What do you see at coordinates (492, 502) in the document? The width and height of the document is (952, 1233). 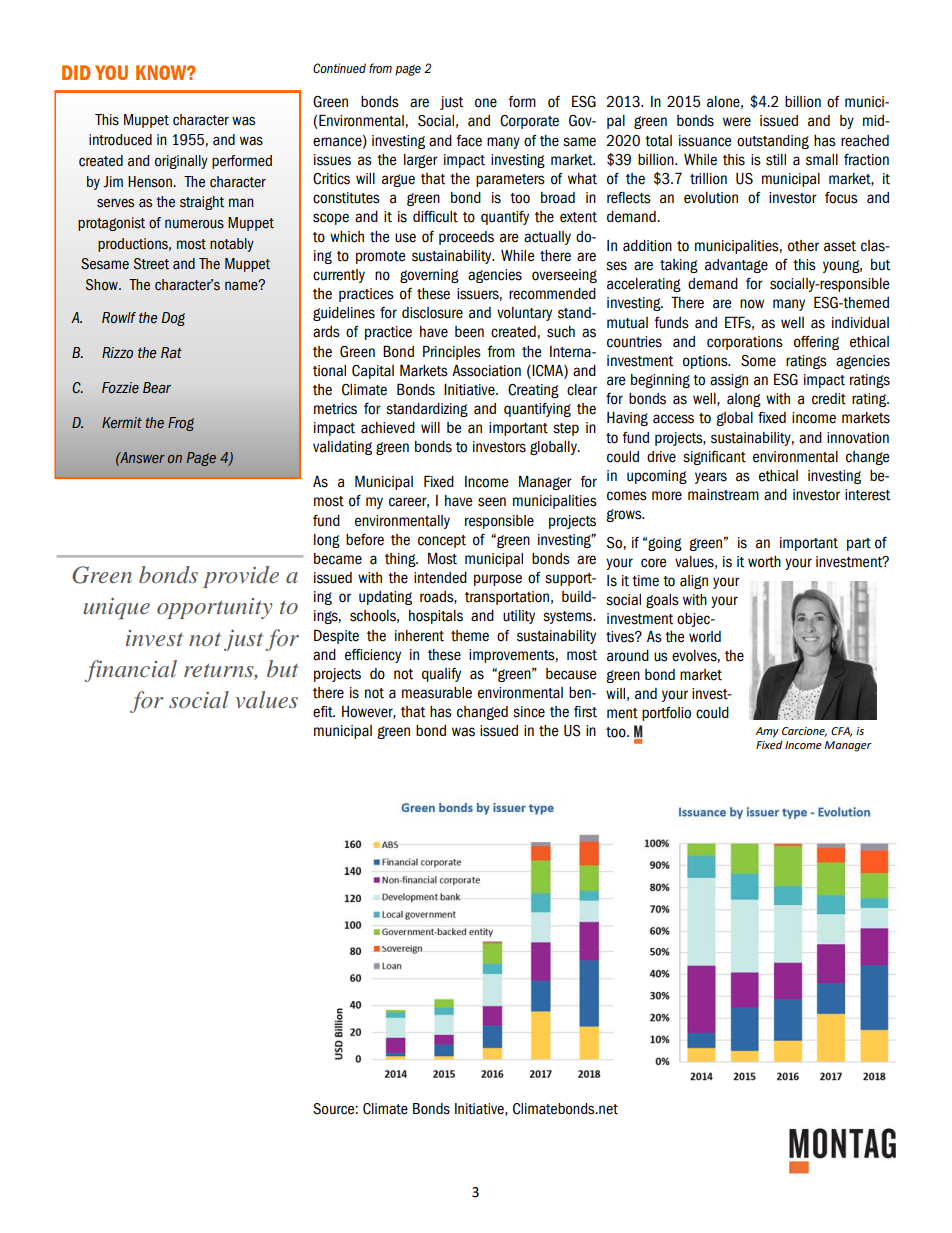 I see `seen` at bounding box center [492, 502].
